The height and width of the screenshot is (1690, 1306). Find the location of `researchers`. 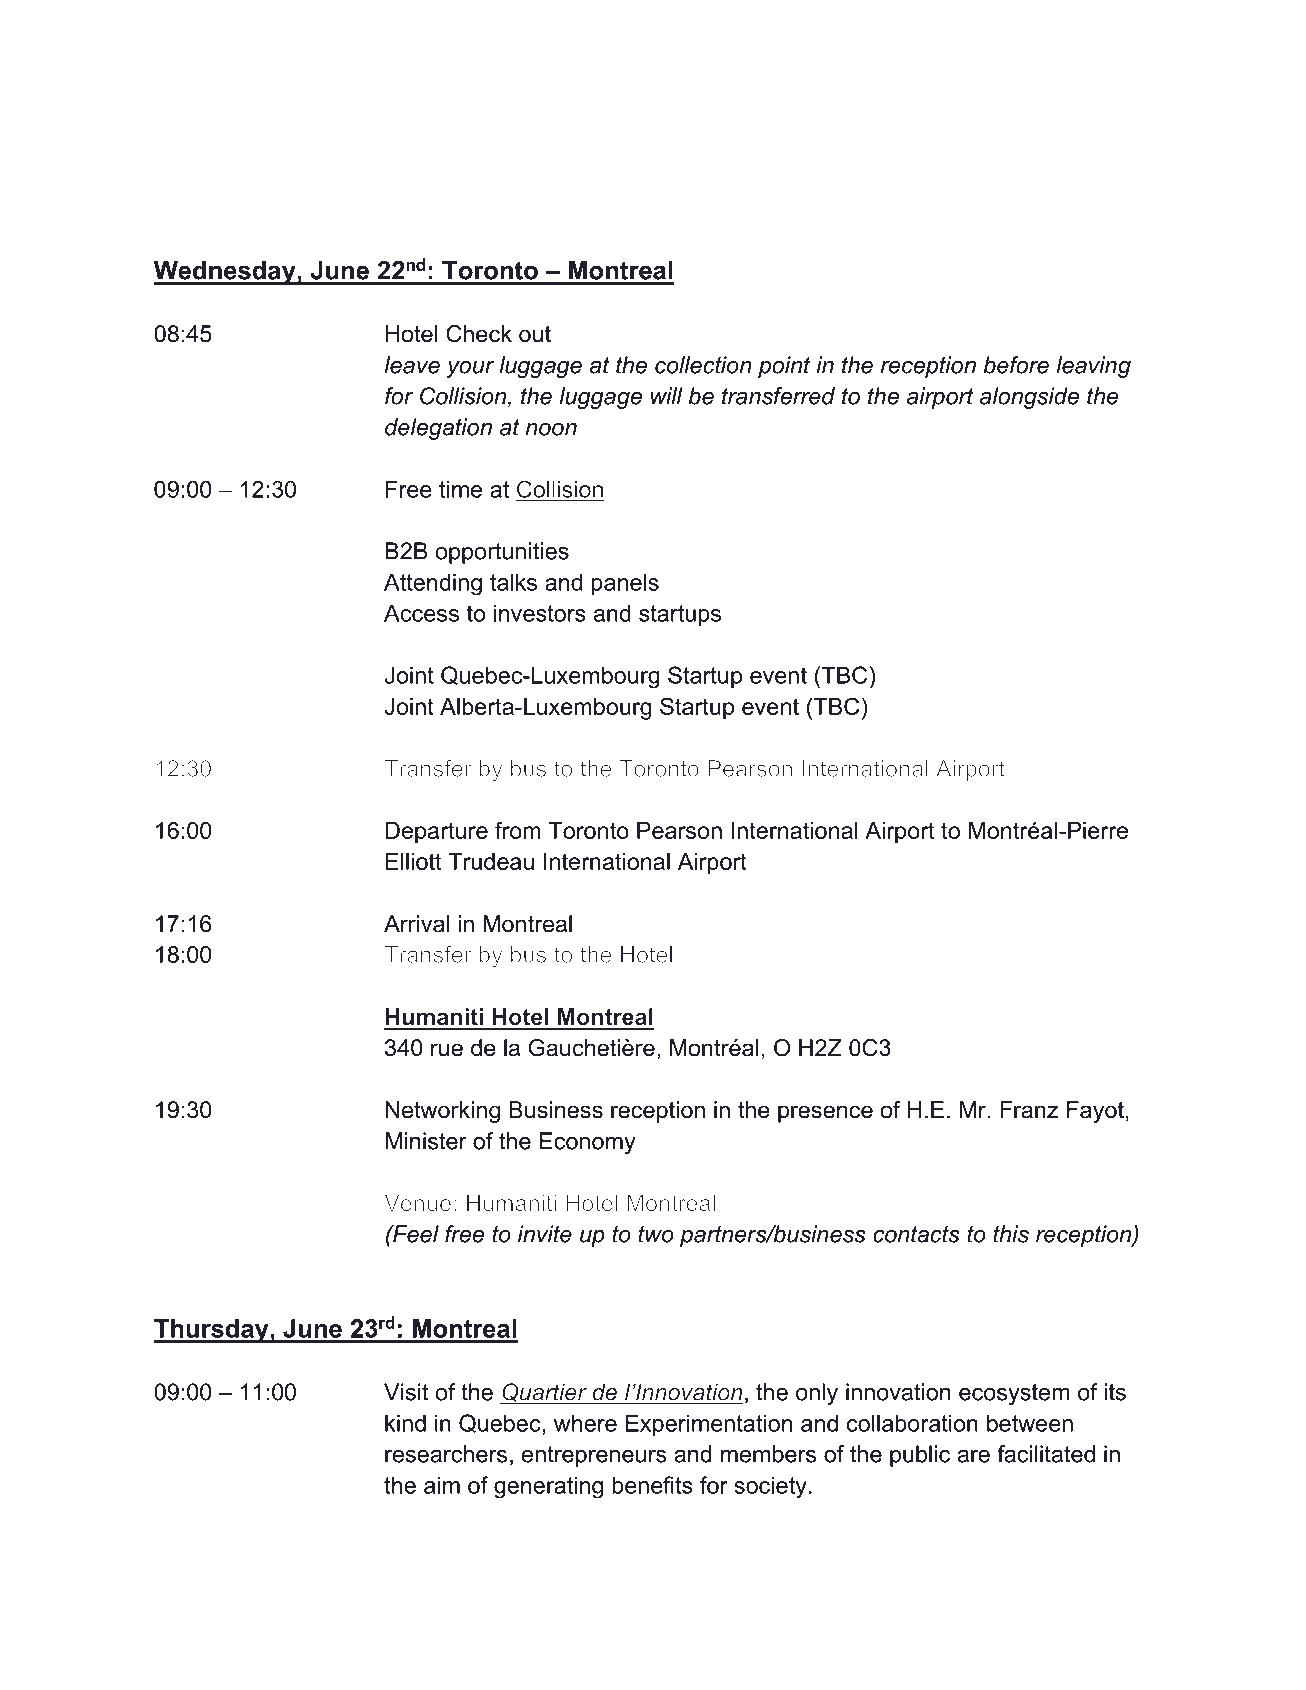

researchers is located at coordinates (446, 1454).
